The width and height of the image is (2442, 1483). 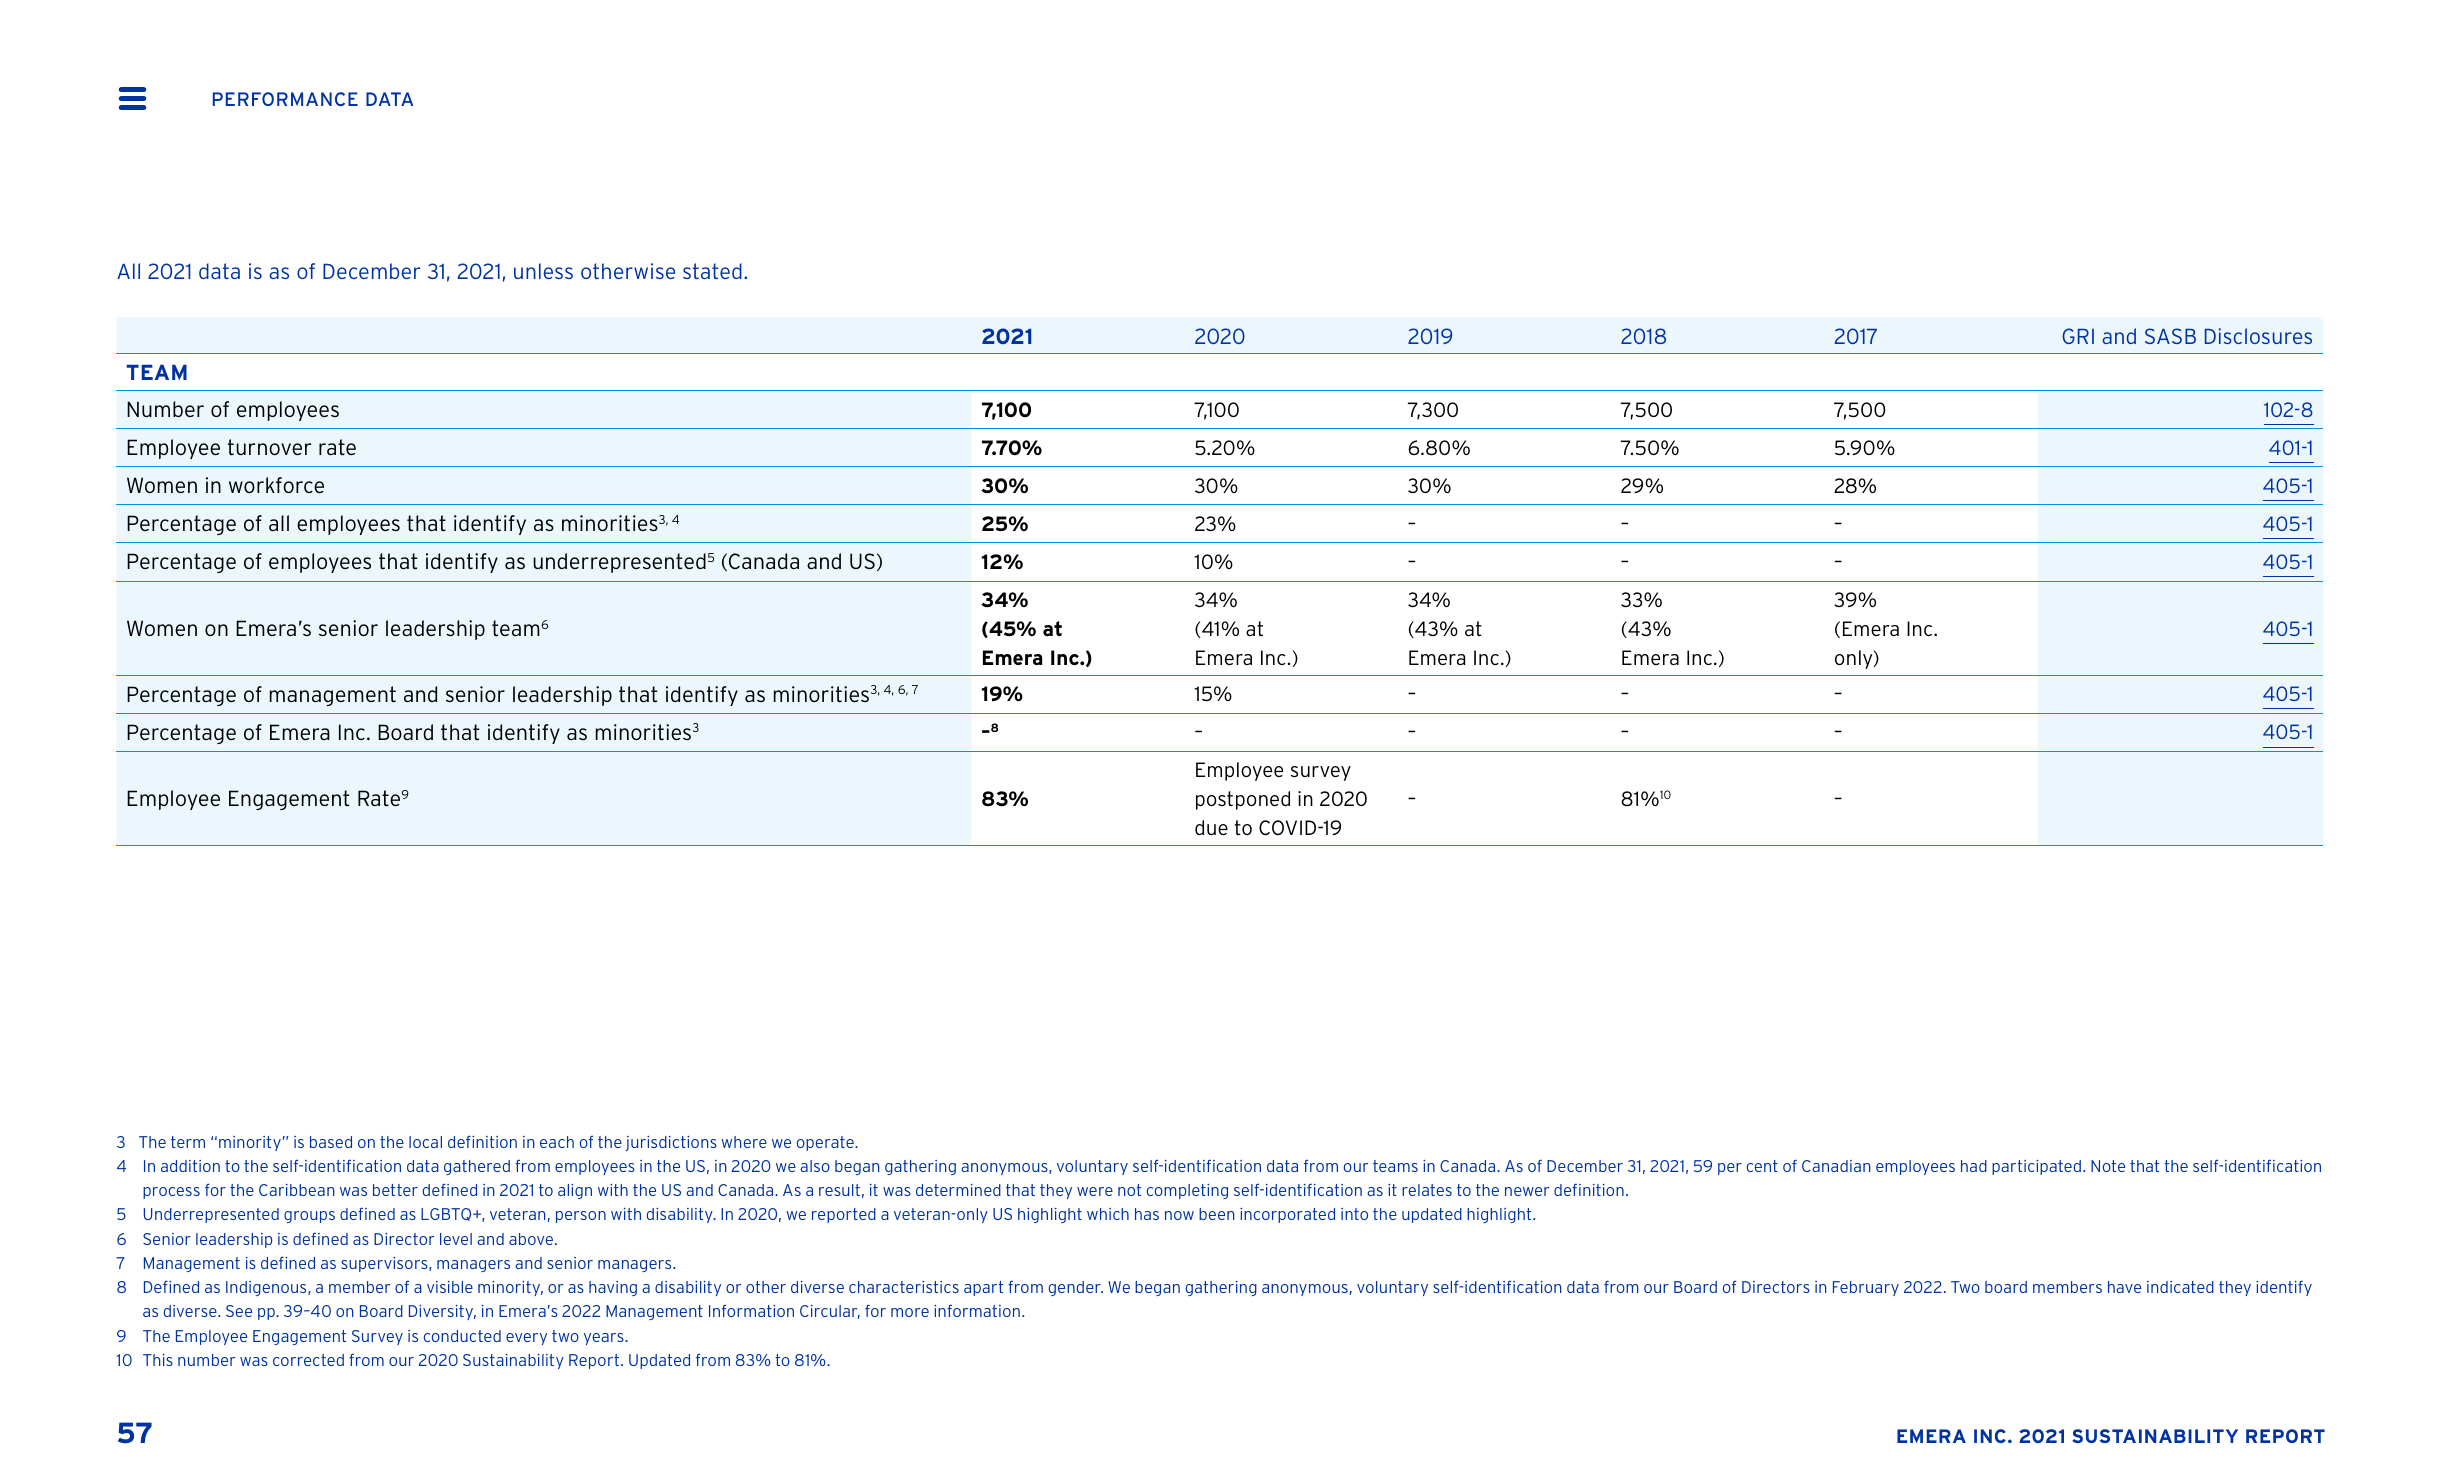 What do you see at coordinates (285, 99) in the image?
I see `PERFORMANCE` at bounding box center [285, 99].
